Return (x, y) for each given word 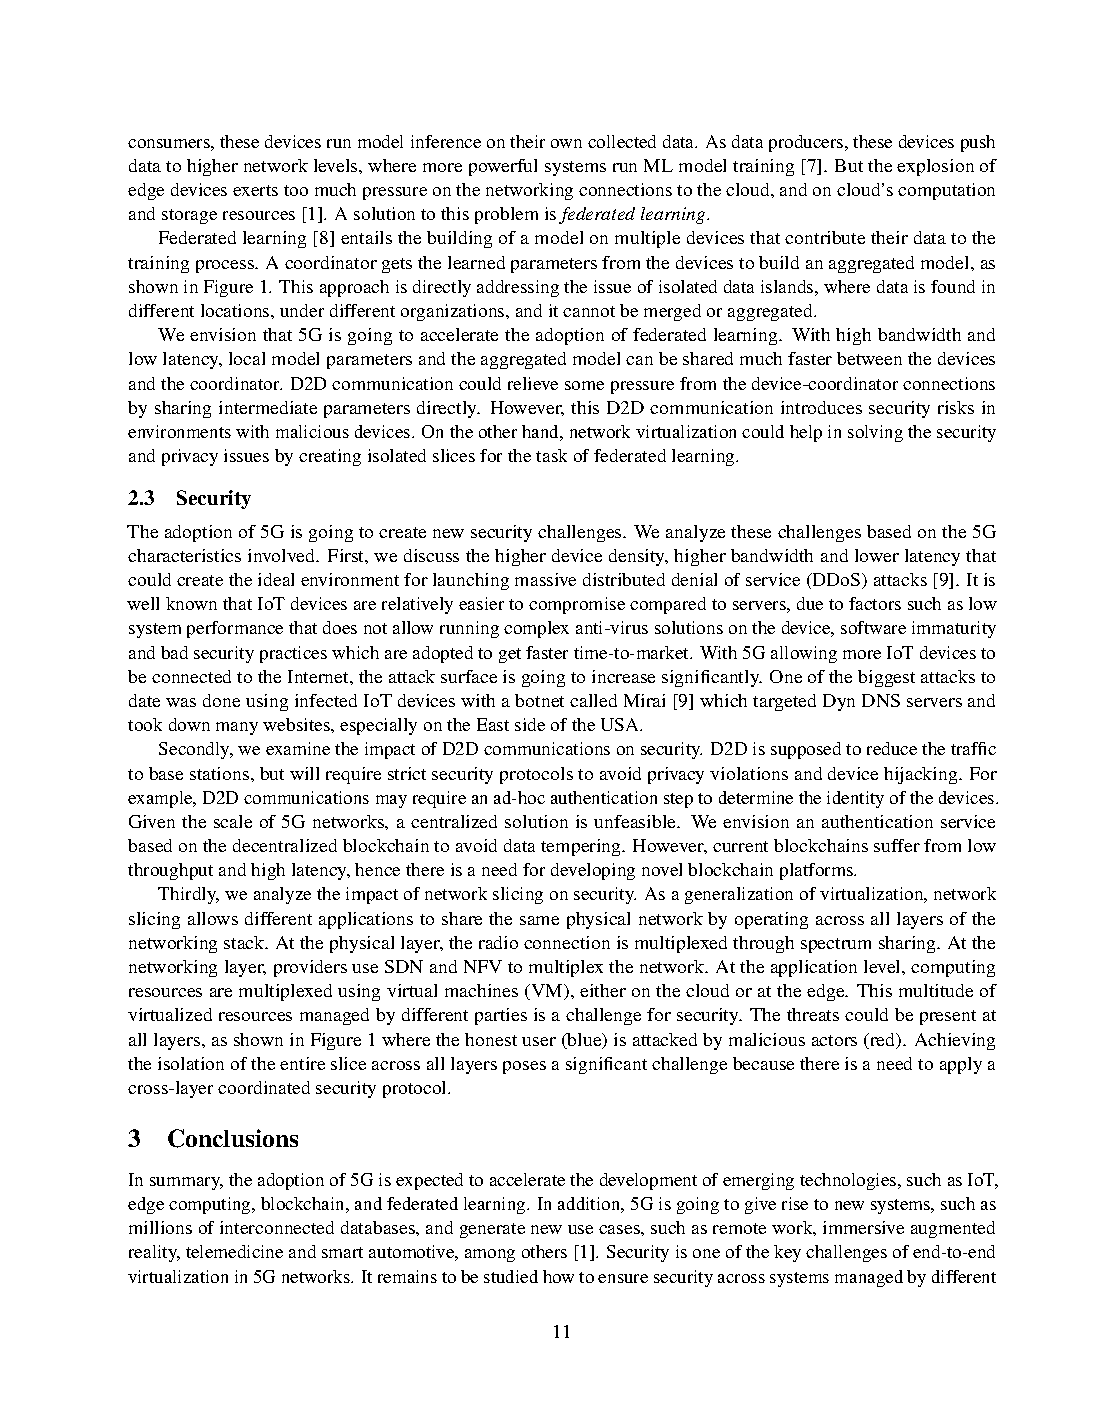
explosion (935, 167)
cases (620, 1229)
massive (545, 579)
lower (877, 555)
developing (593, 871)
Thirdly (188, 895)
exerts (255, 190)
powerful (503, 167)
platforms (818, 871)
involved (283, 555)
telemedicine (234, 1251)
